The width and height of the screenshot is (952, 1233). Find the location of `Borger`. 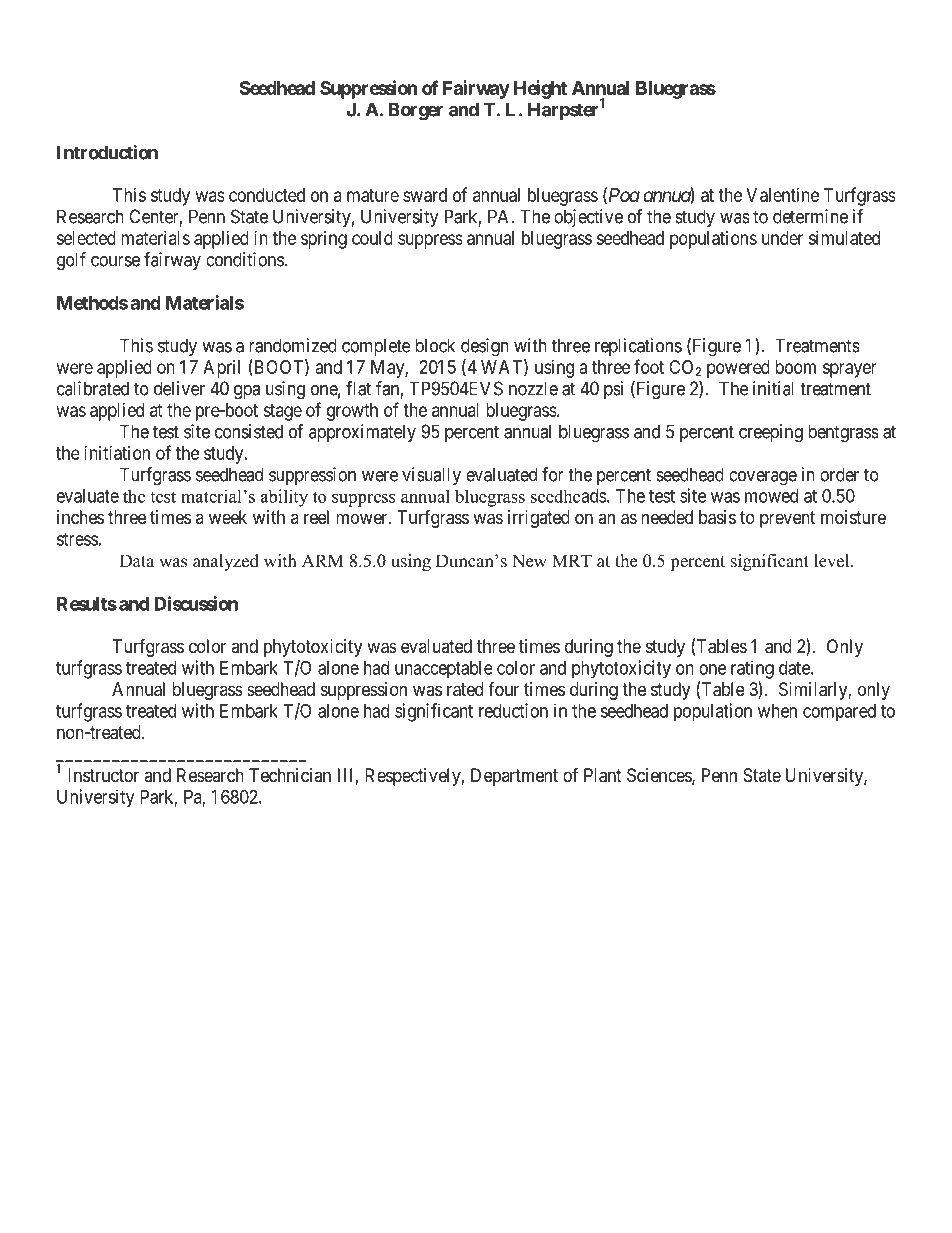

Borger is located at coordinates (416, 111).
